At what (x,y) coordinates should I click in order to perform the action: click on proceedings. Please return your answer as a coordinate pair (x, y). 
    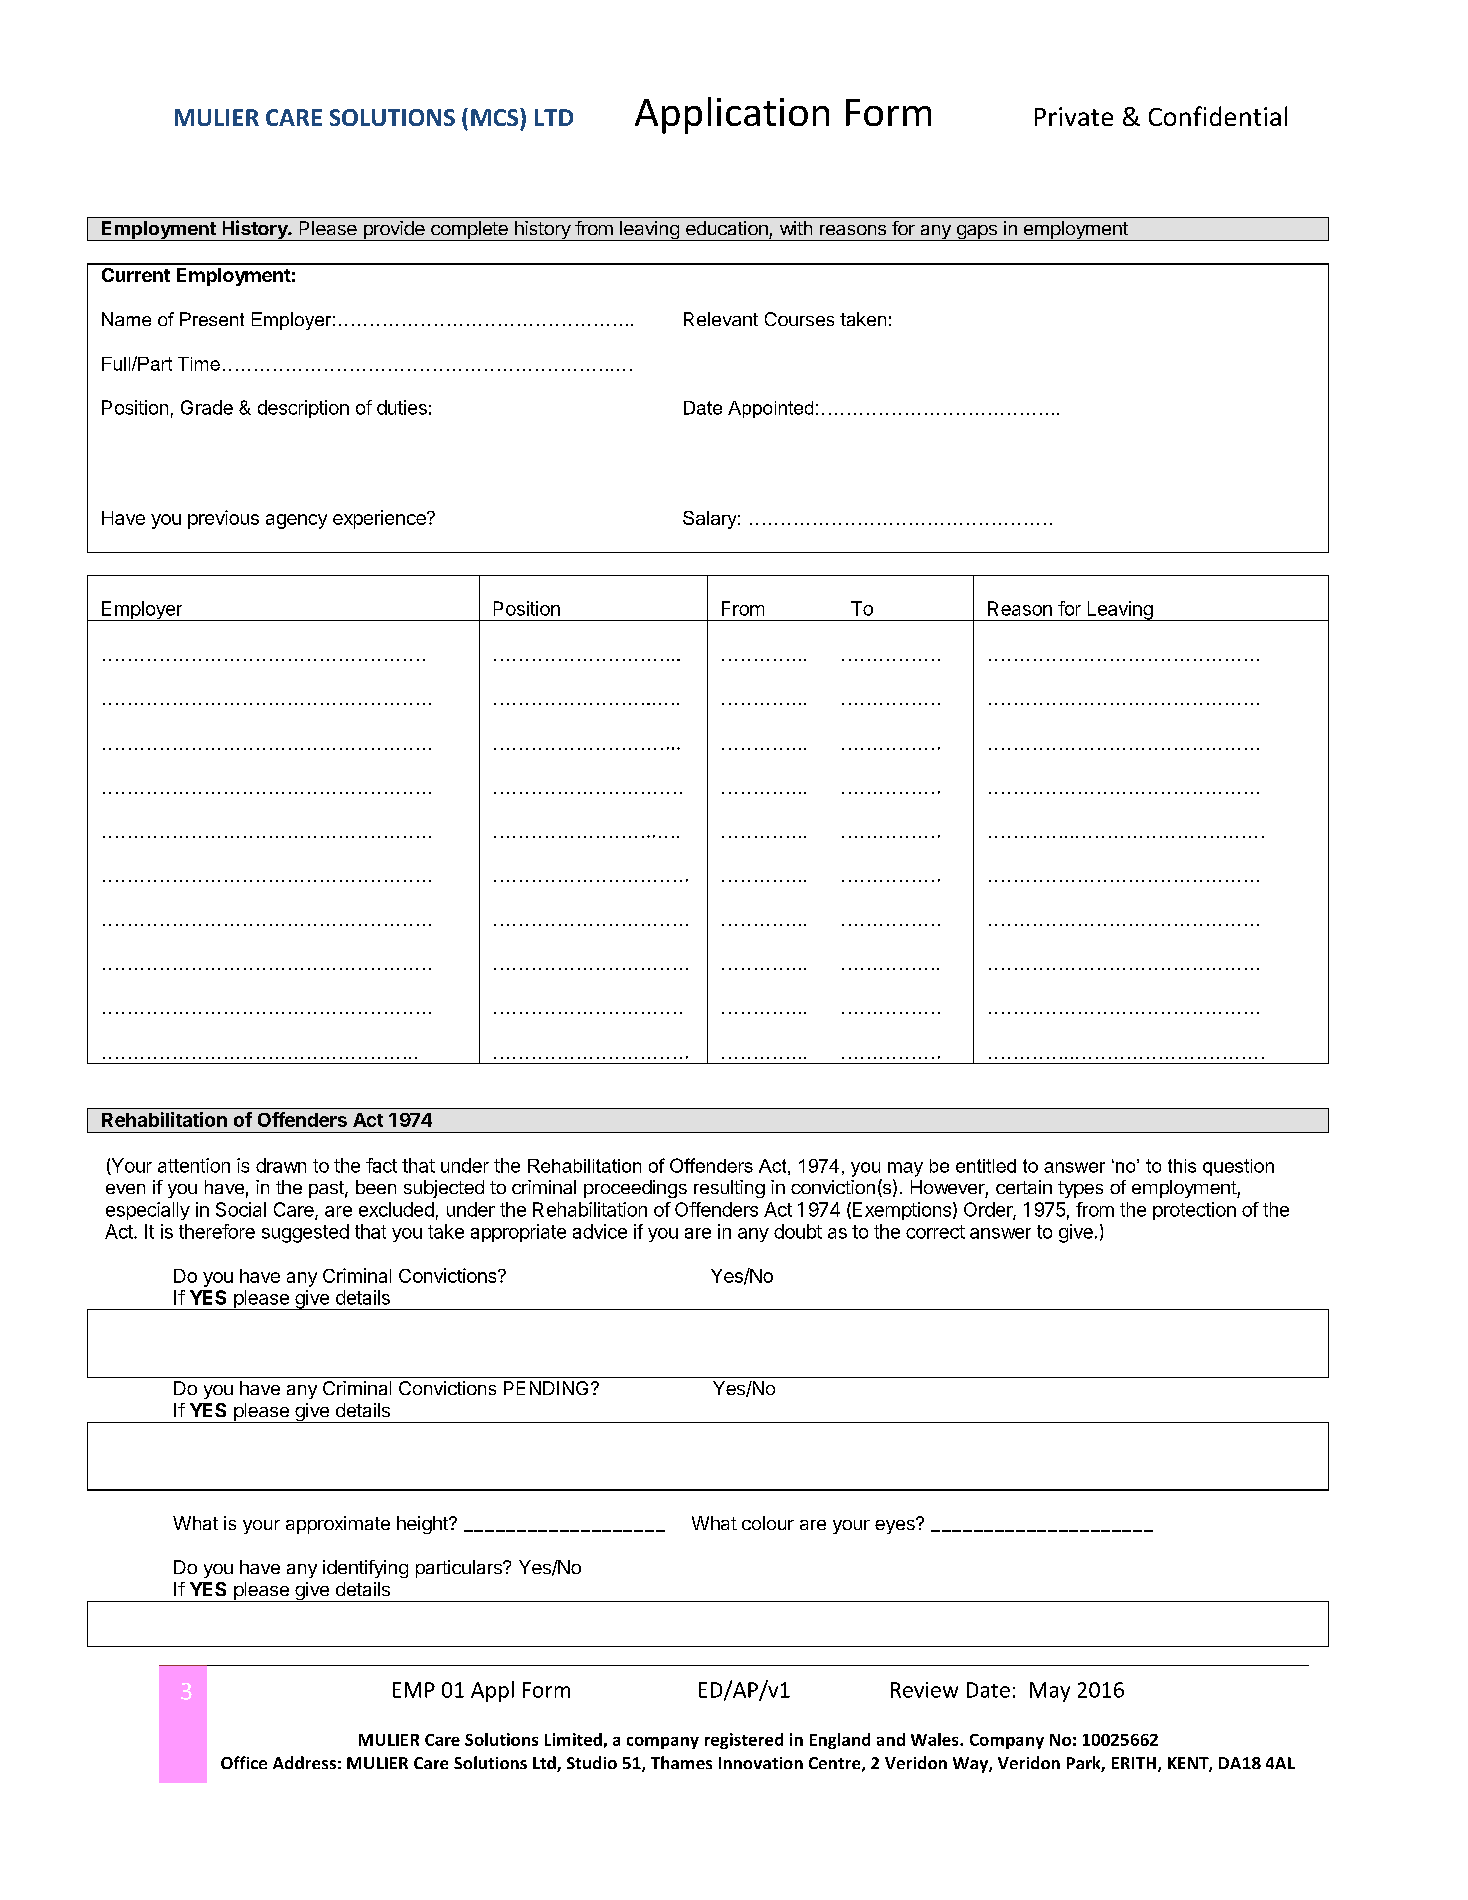
    Looking at the image, I should click on (635, 1189).
